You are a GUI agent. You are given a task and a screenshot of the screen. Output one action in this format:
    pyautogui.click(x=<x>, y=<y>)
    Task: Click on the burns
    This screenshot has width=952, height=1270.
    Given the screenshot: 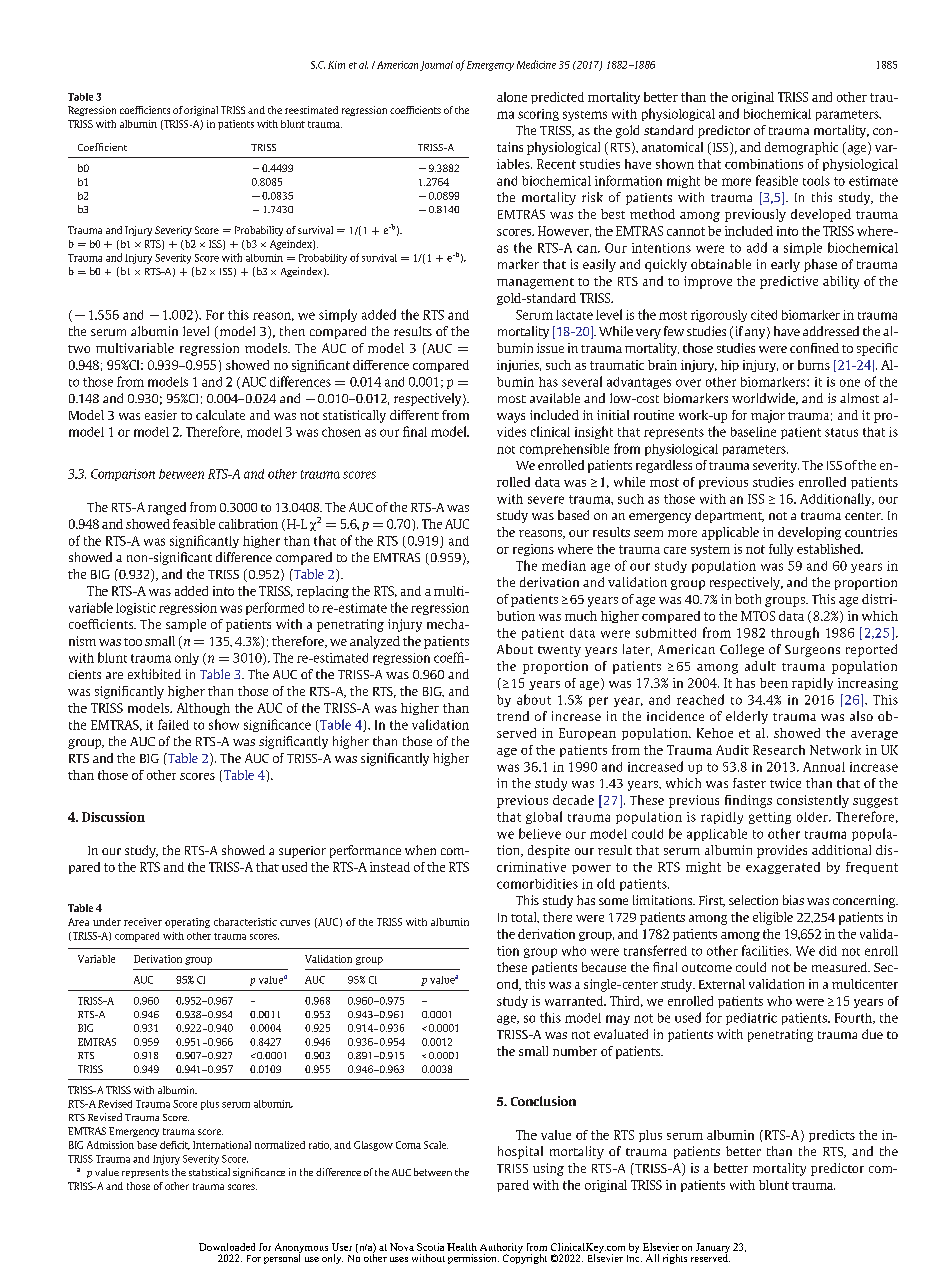 What is the action you would take?
    pyautogui.click(x=814, y=365)
